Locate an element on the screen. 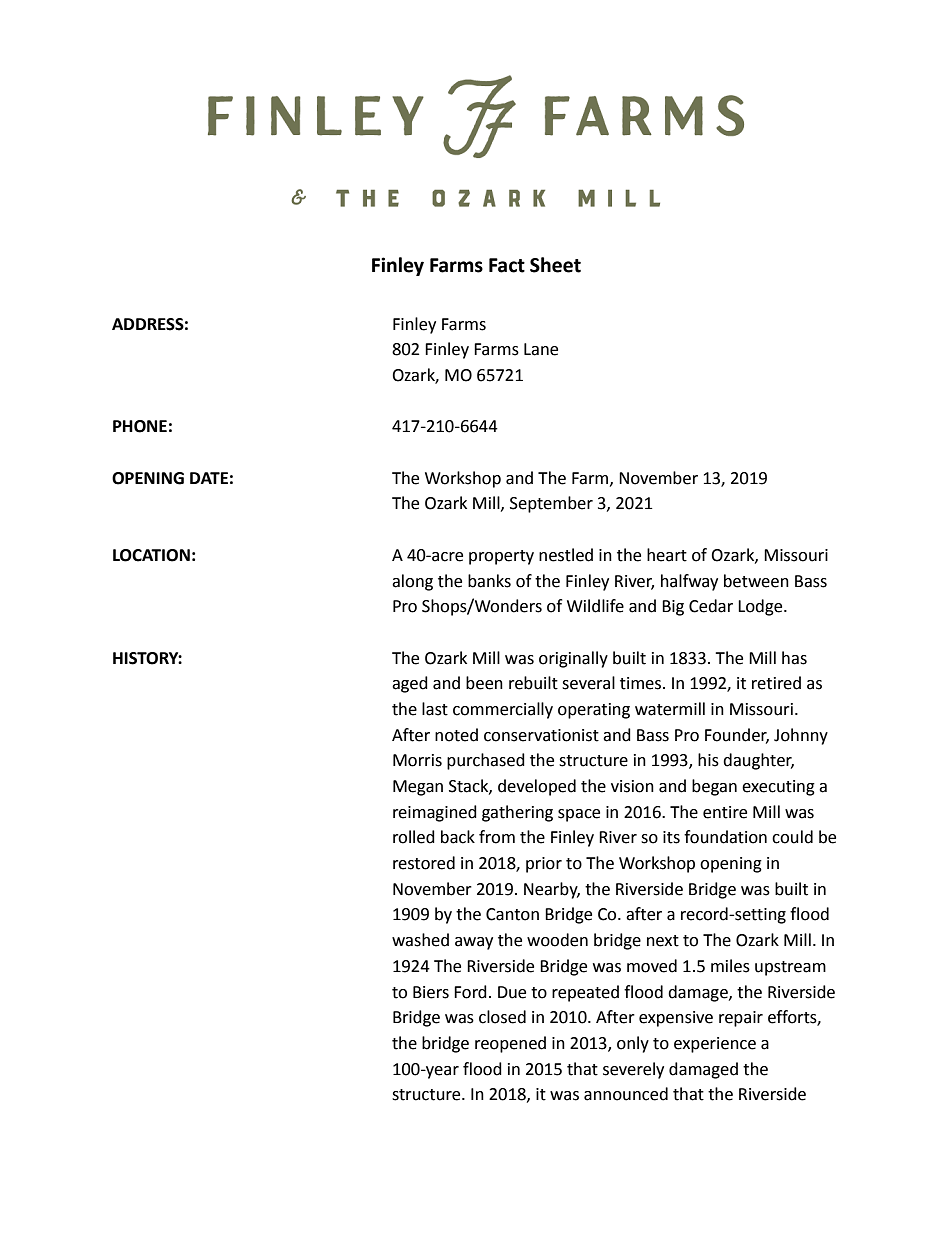 The image size is (952, 1233). Biers is located at coordinates (431, 992).
